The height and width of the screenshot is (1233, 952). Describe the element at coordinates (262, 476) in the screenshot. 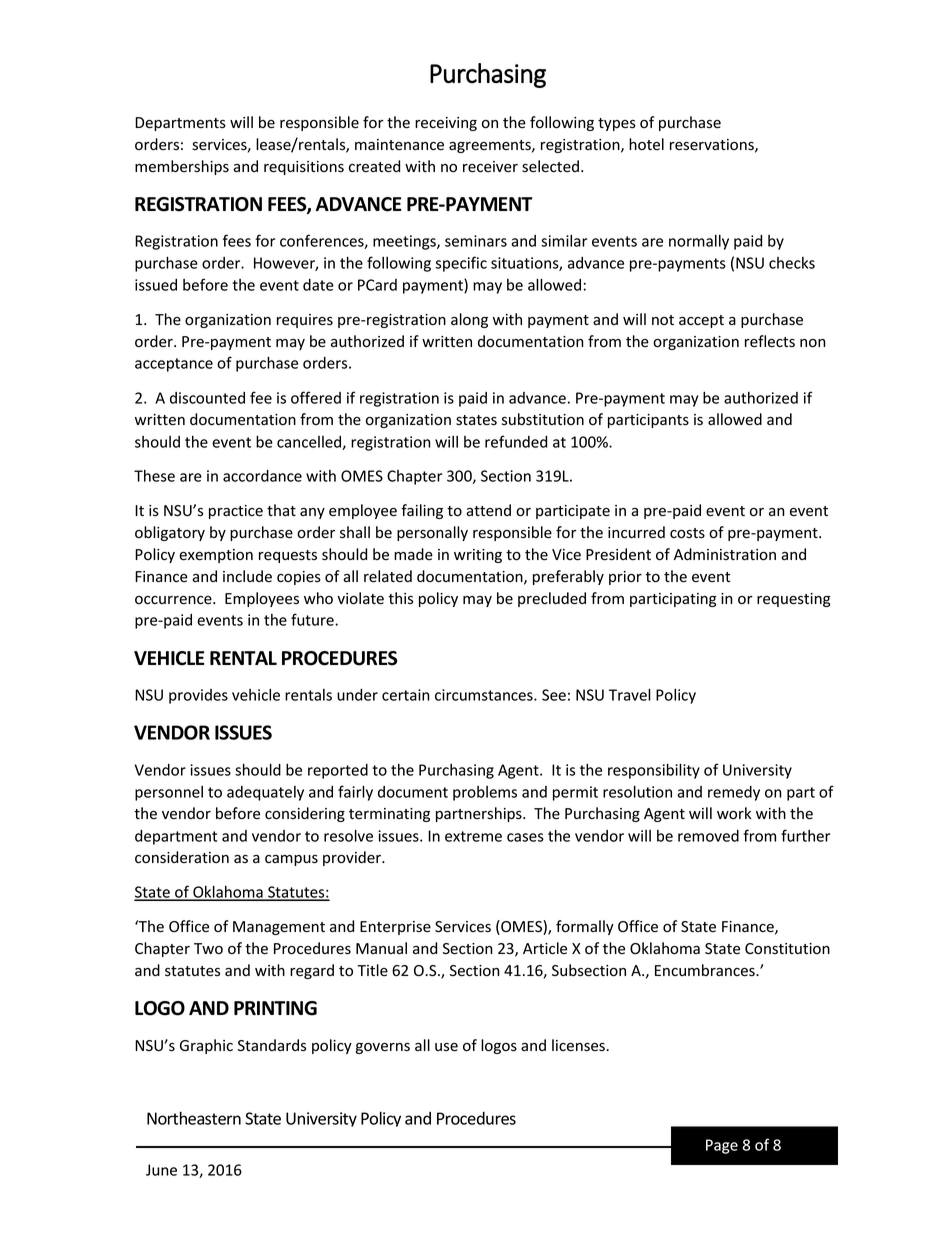

I see `accordance` at that location.
